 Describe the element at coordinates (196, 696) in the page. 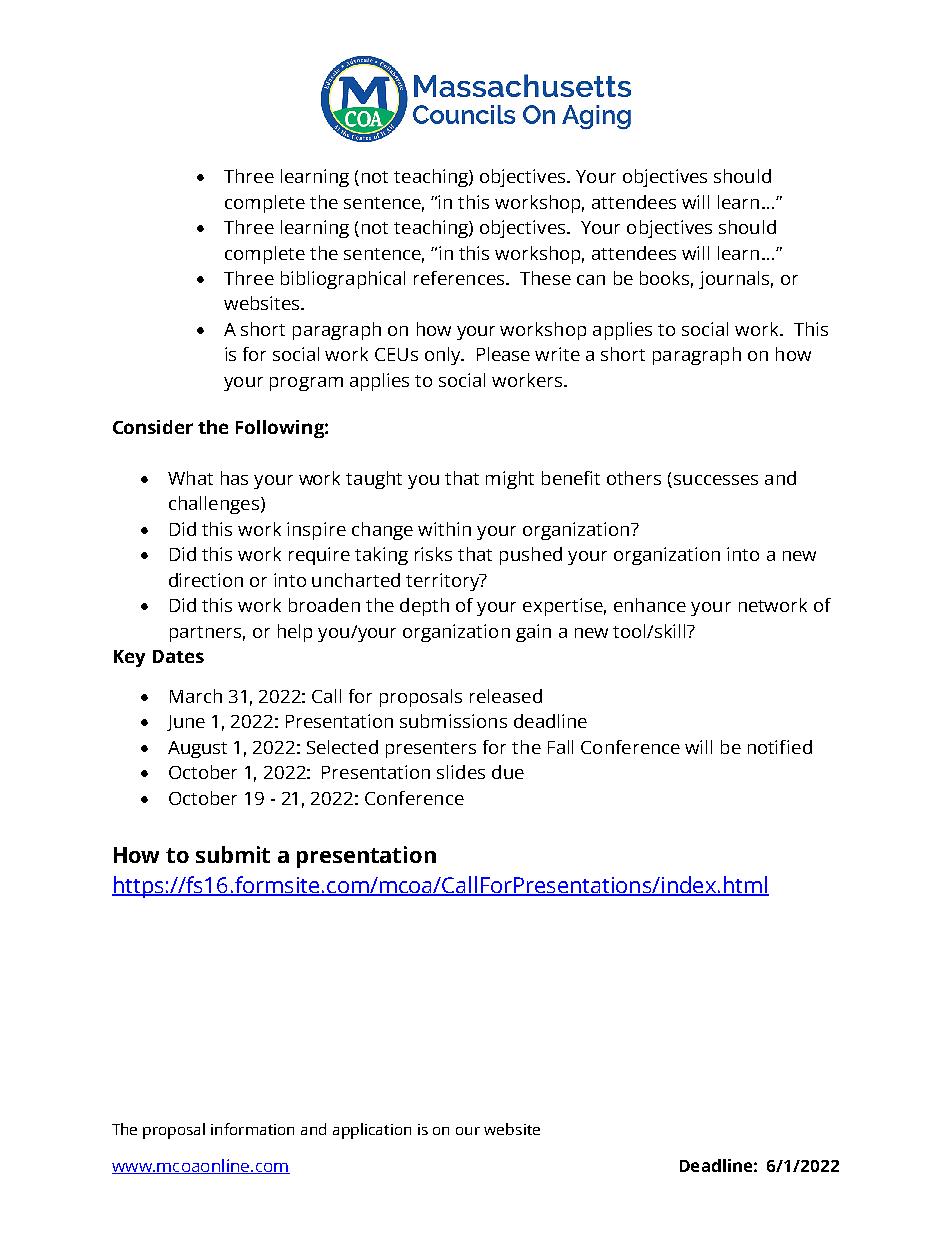

I see `March` at that location.
